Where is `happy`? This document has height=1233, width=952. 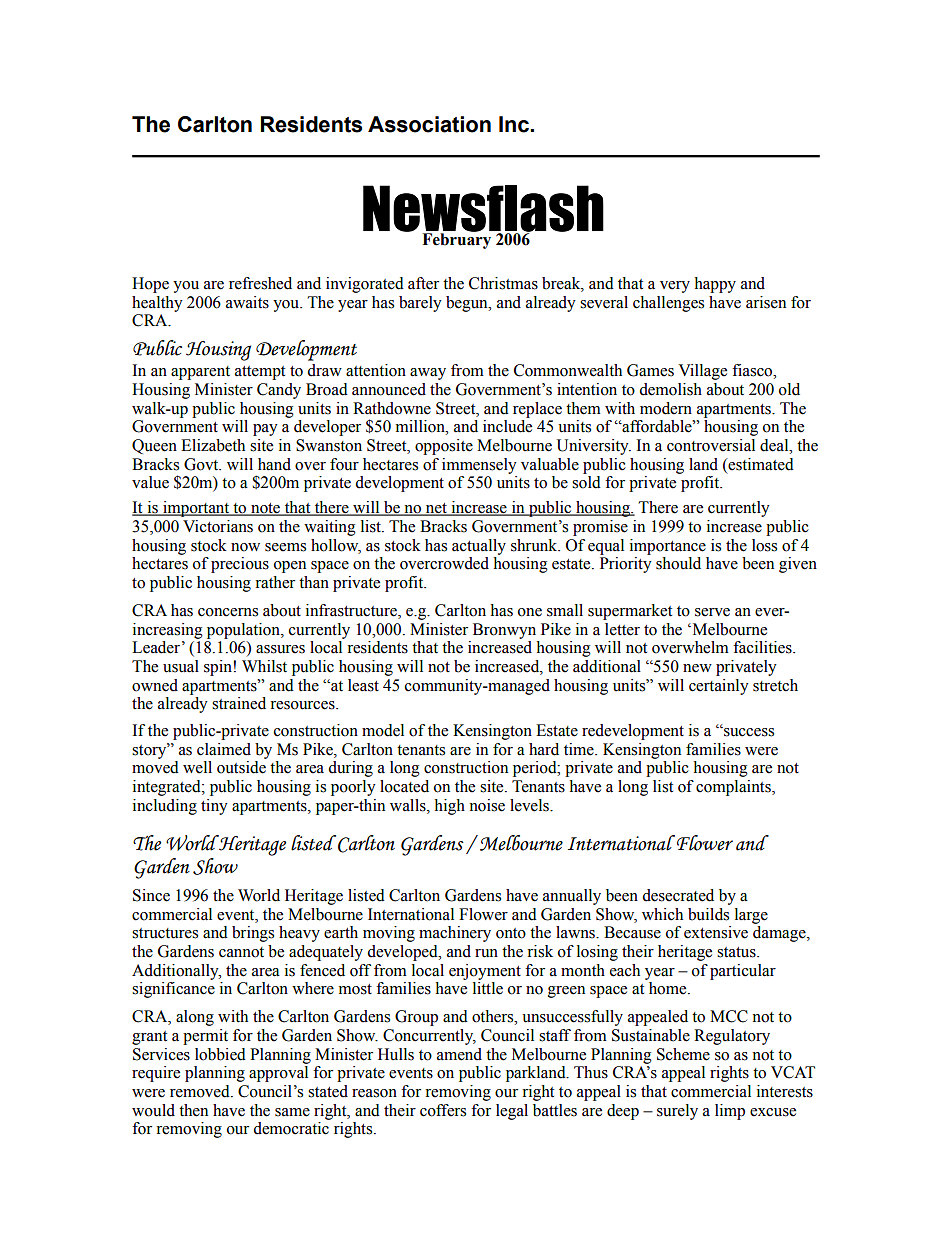
happy is located at coordinates (715, 285).
